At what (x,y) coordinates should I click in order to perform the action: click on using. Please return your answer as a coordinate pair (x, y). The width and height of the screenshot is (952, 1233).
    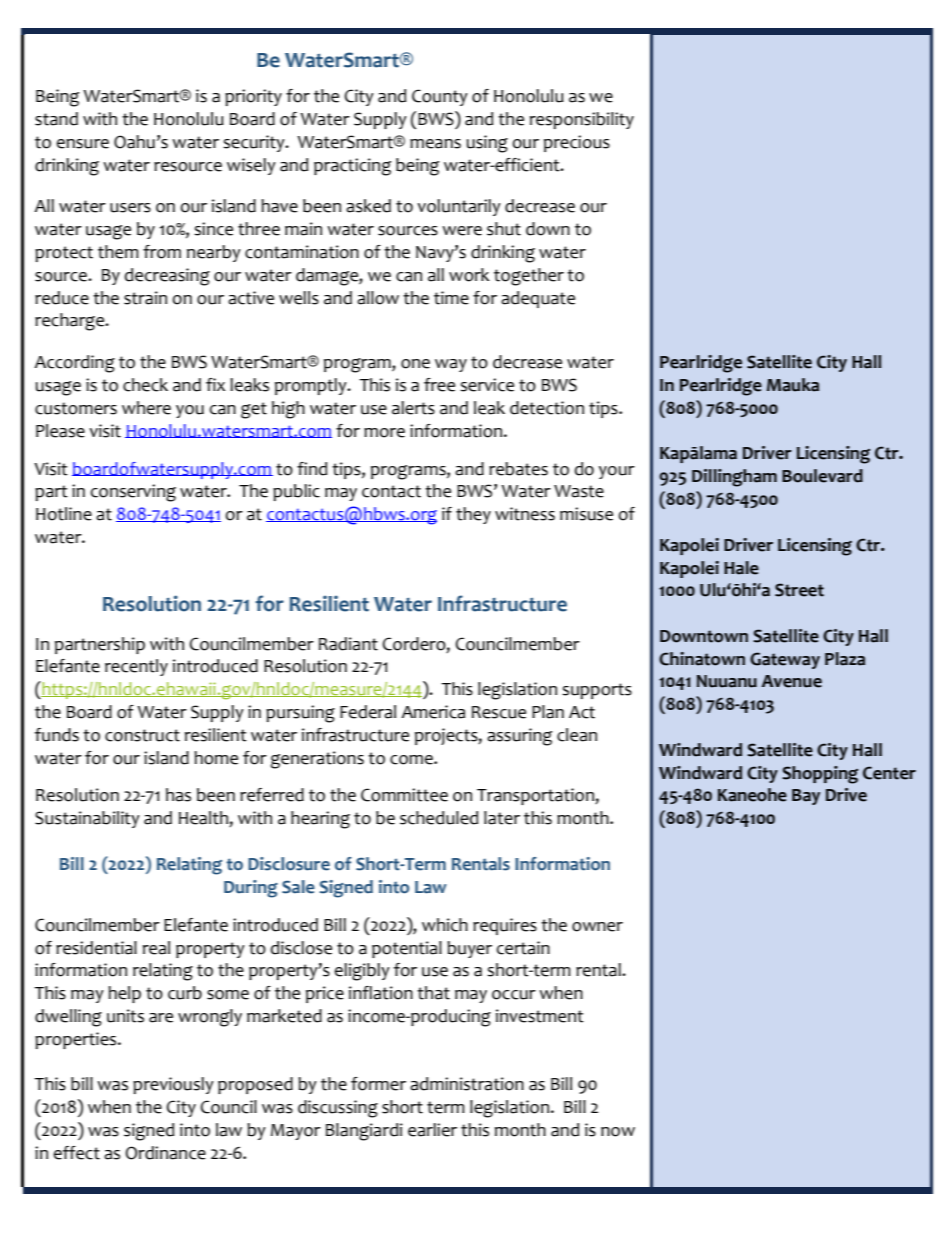
    Looking at the image, I should click on (487, 144).
